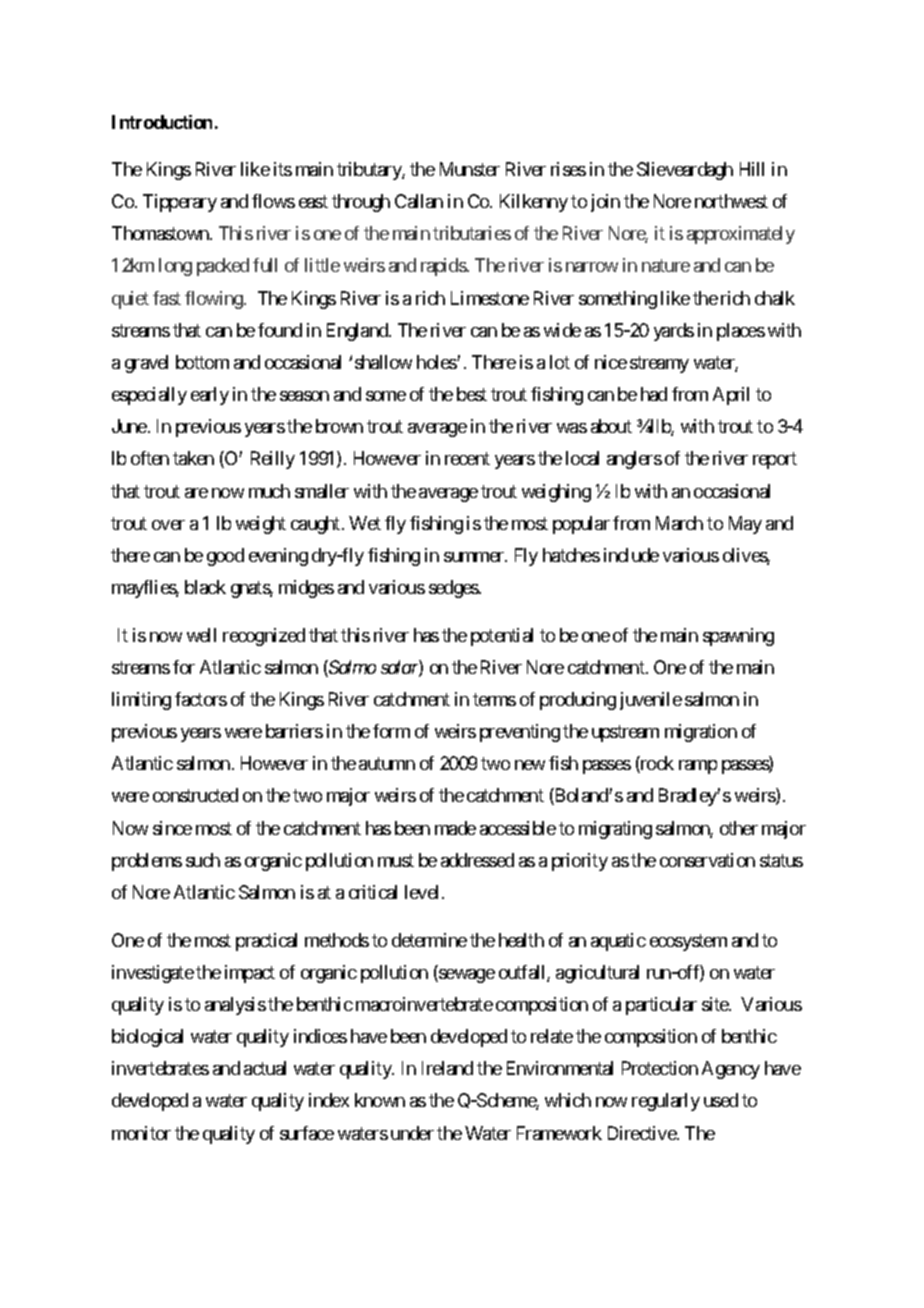 This page has width=924, height=1308. I want to click on Hill, so click(752, 169).
